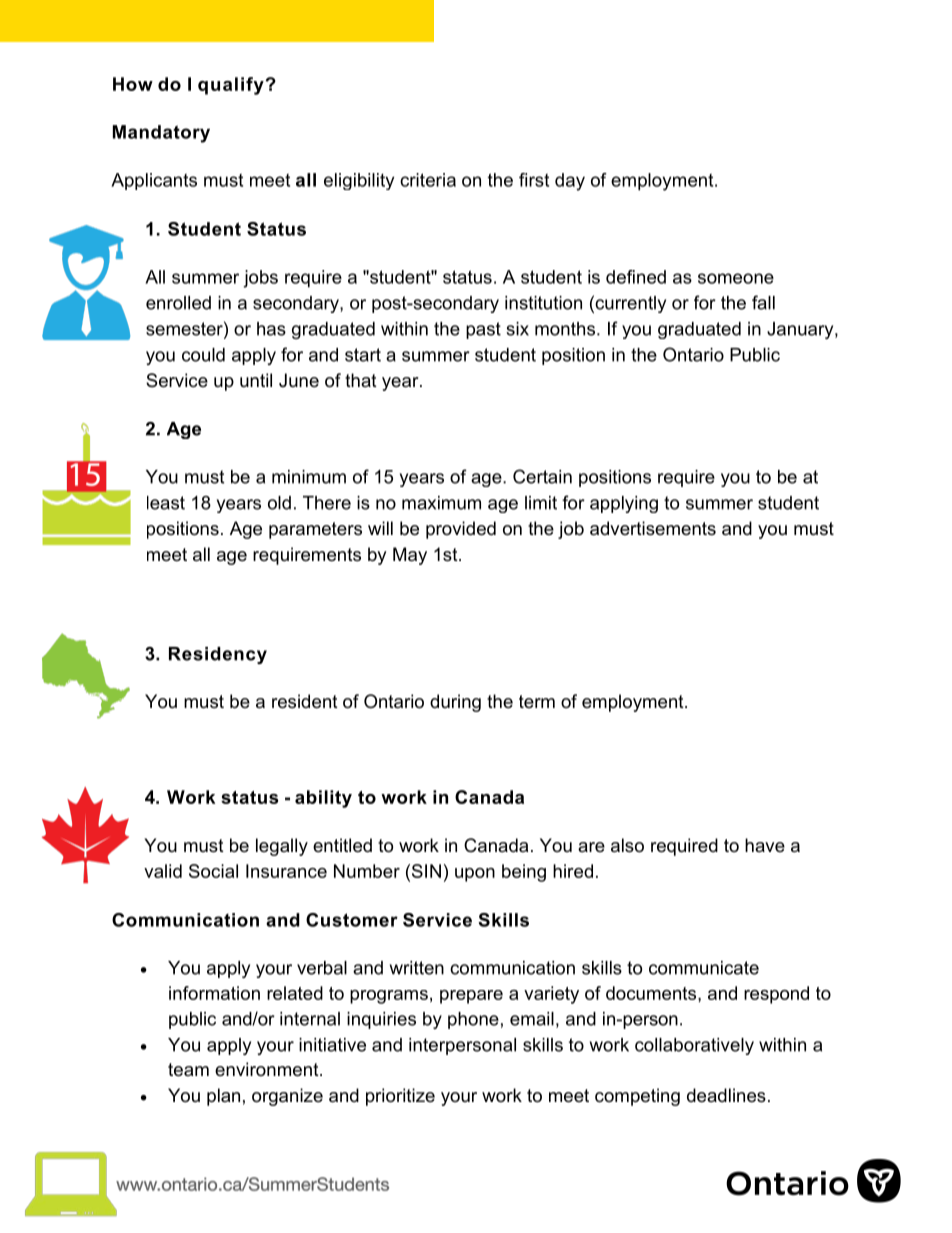  Describe the element at coordinates (188, 1070) in the document. I see `team` at that location.
